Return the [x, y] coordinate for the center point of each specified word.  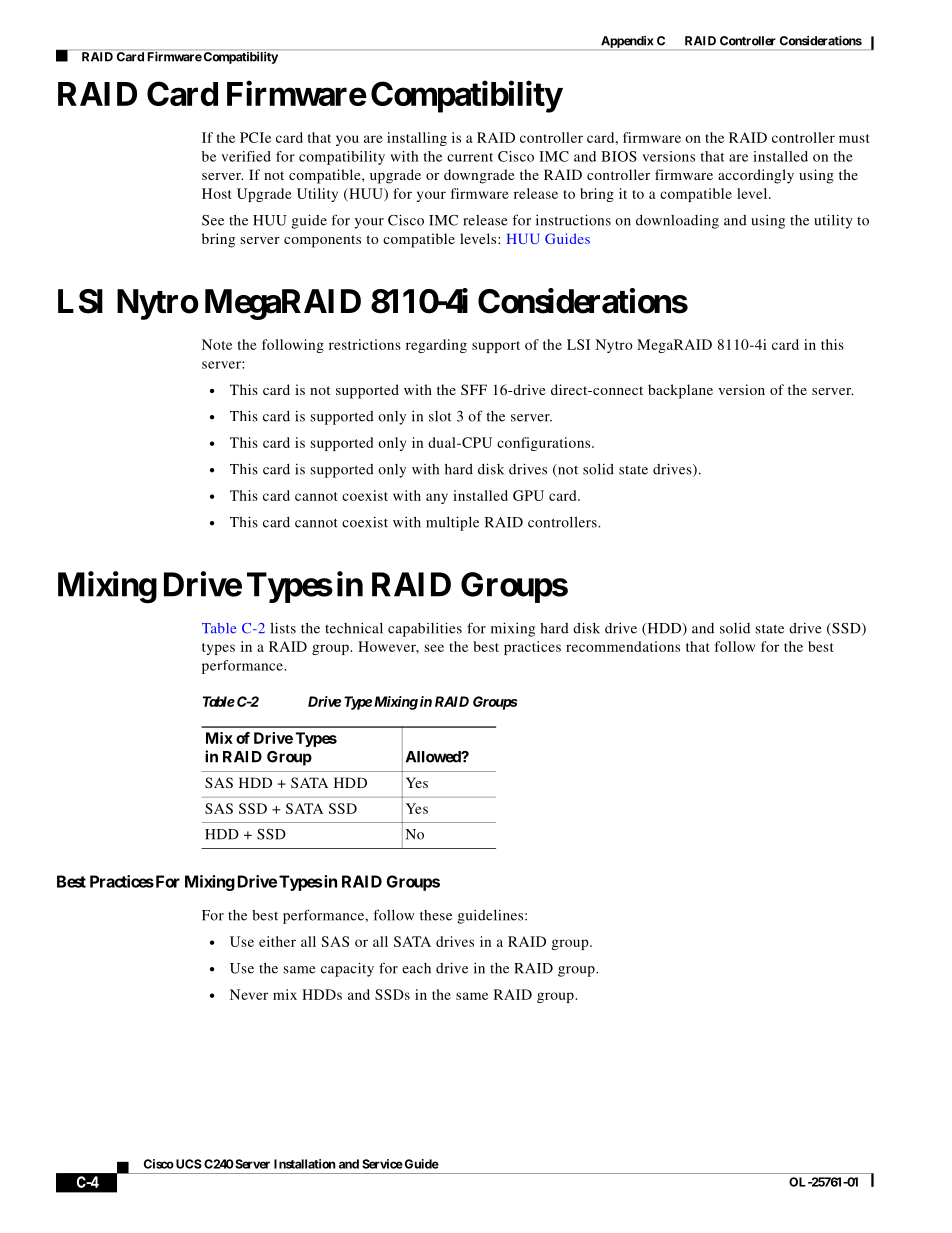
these [436, 915]
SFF [474, 389]
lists [283, 628]
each [416, 968]
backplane [680, 391]
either [277, 941]
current [470, 157]
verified [246, 156]
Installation [305, 1164]
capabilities [425, 629]
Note [217, 344]
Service [382, 1164]
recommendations [623, 646]
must [854, 138]
